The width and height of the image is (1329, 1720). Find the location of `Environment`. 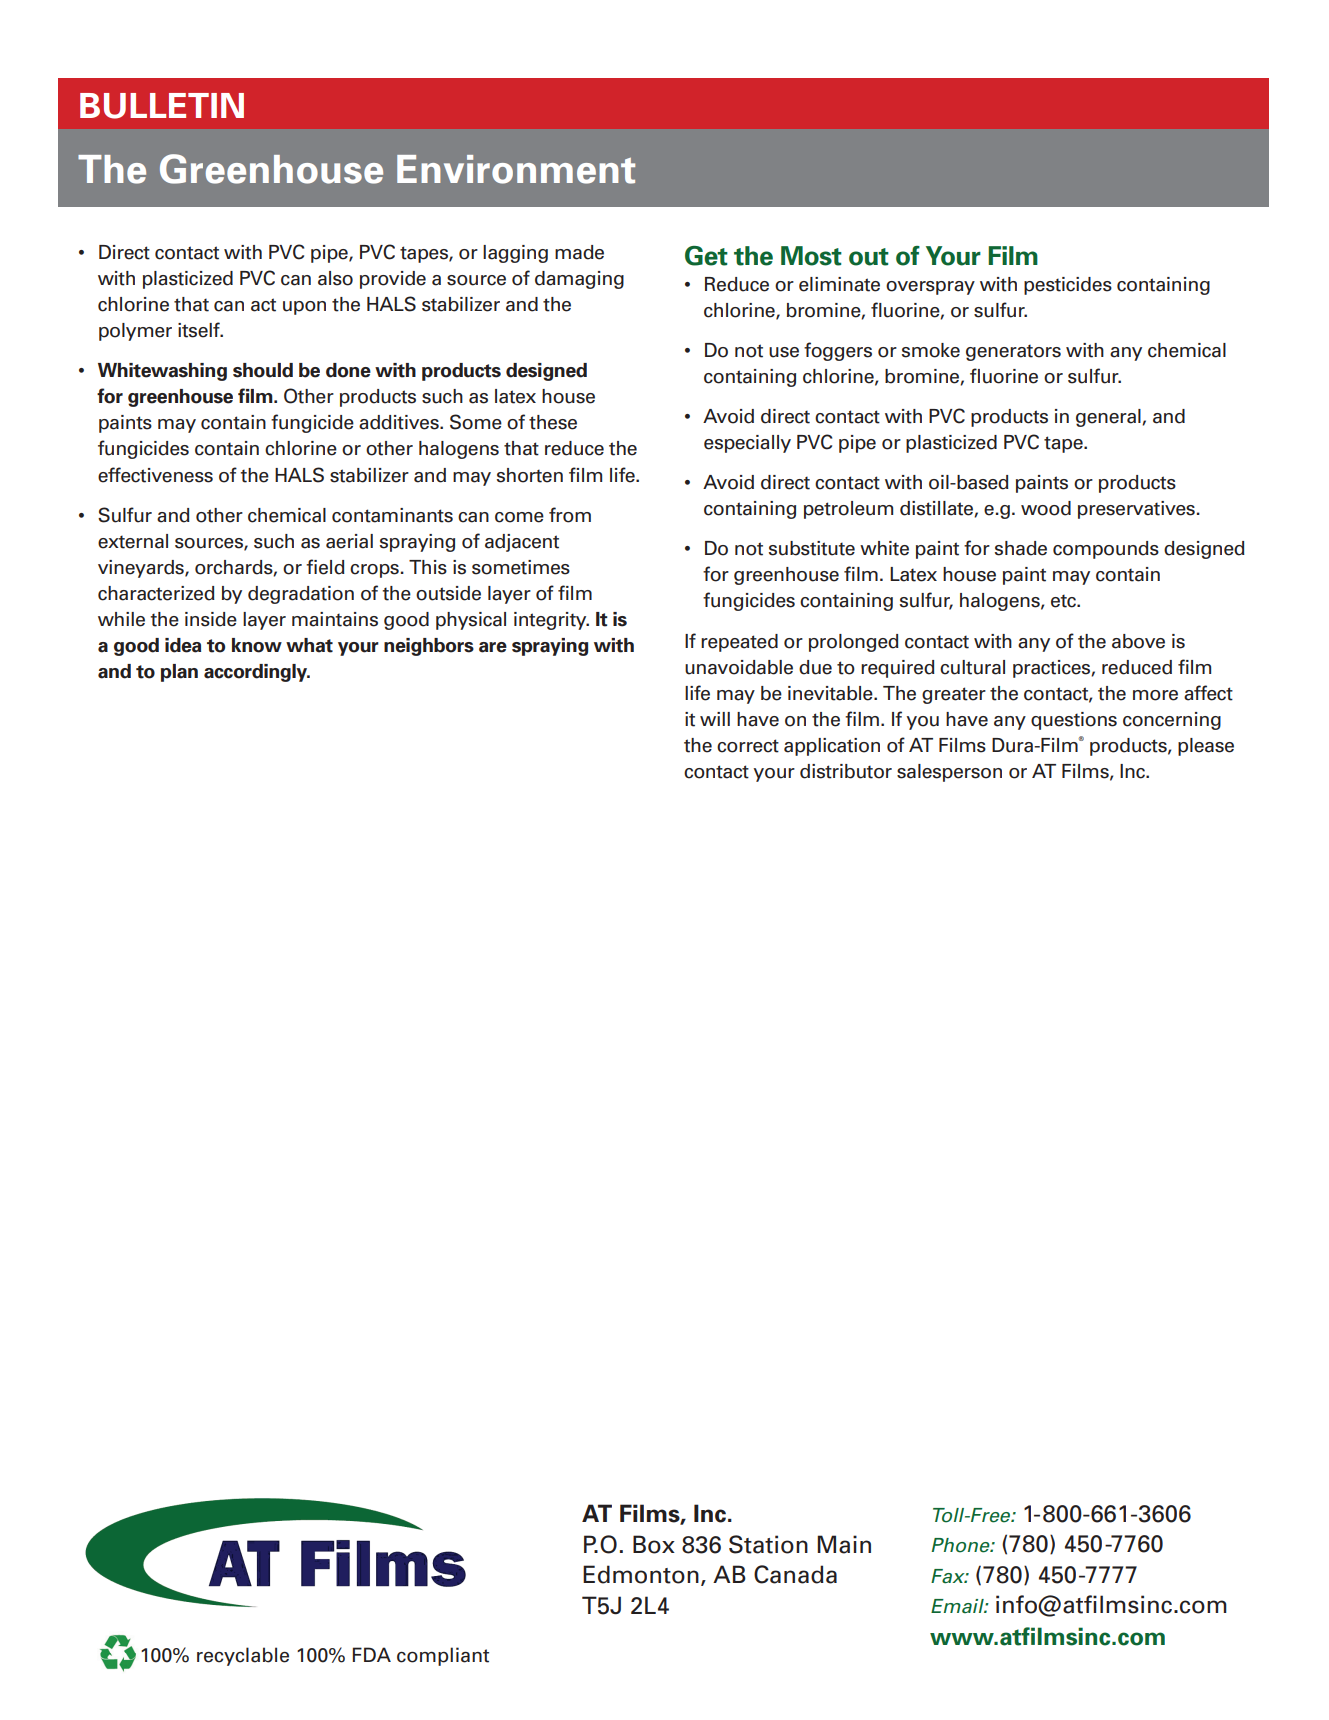

Environment is located at coordinates (516, 169).
